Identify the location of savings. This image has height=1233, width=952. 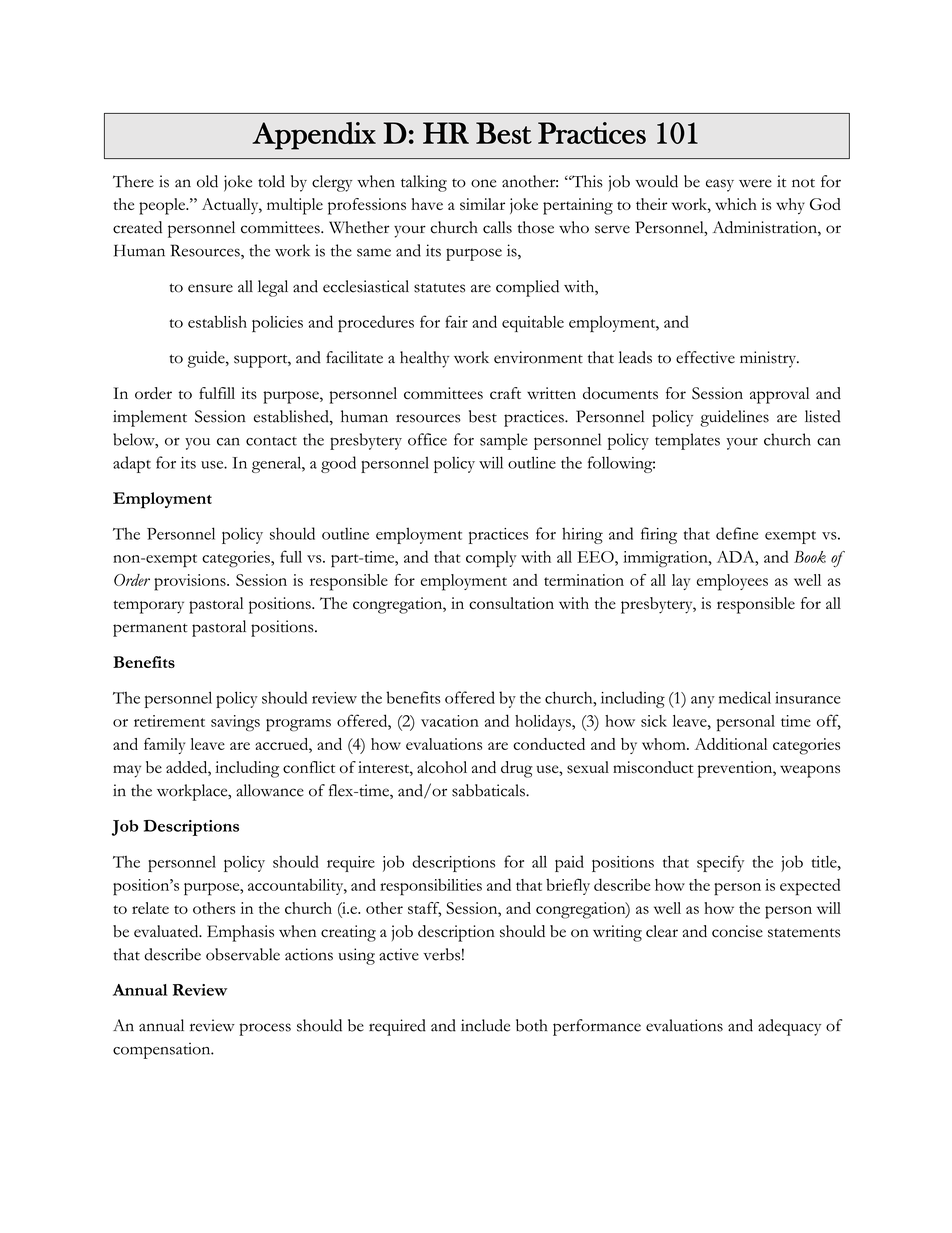
(235, 723).
